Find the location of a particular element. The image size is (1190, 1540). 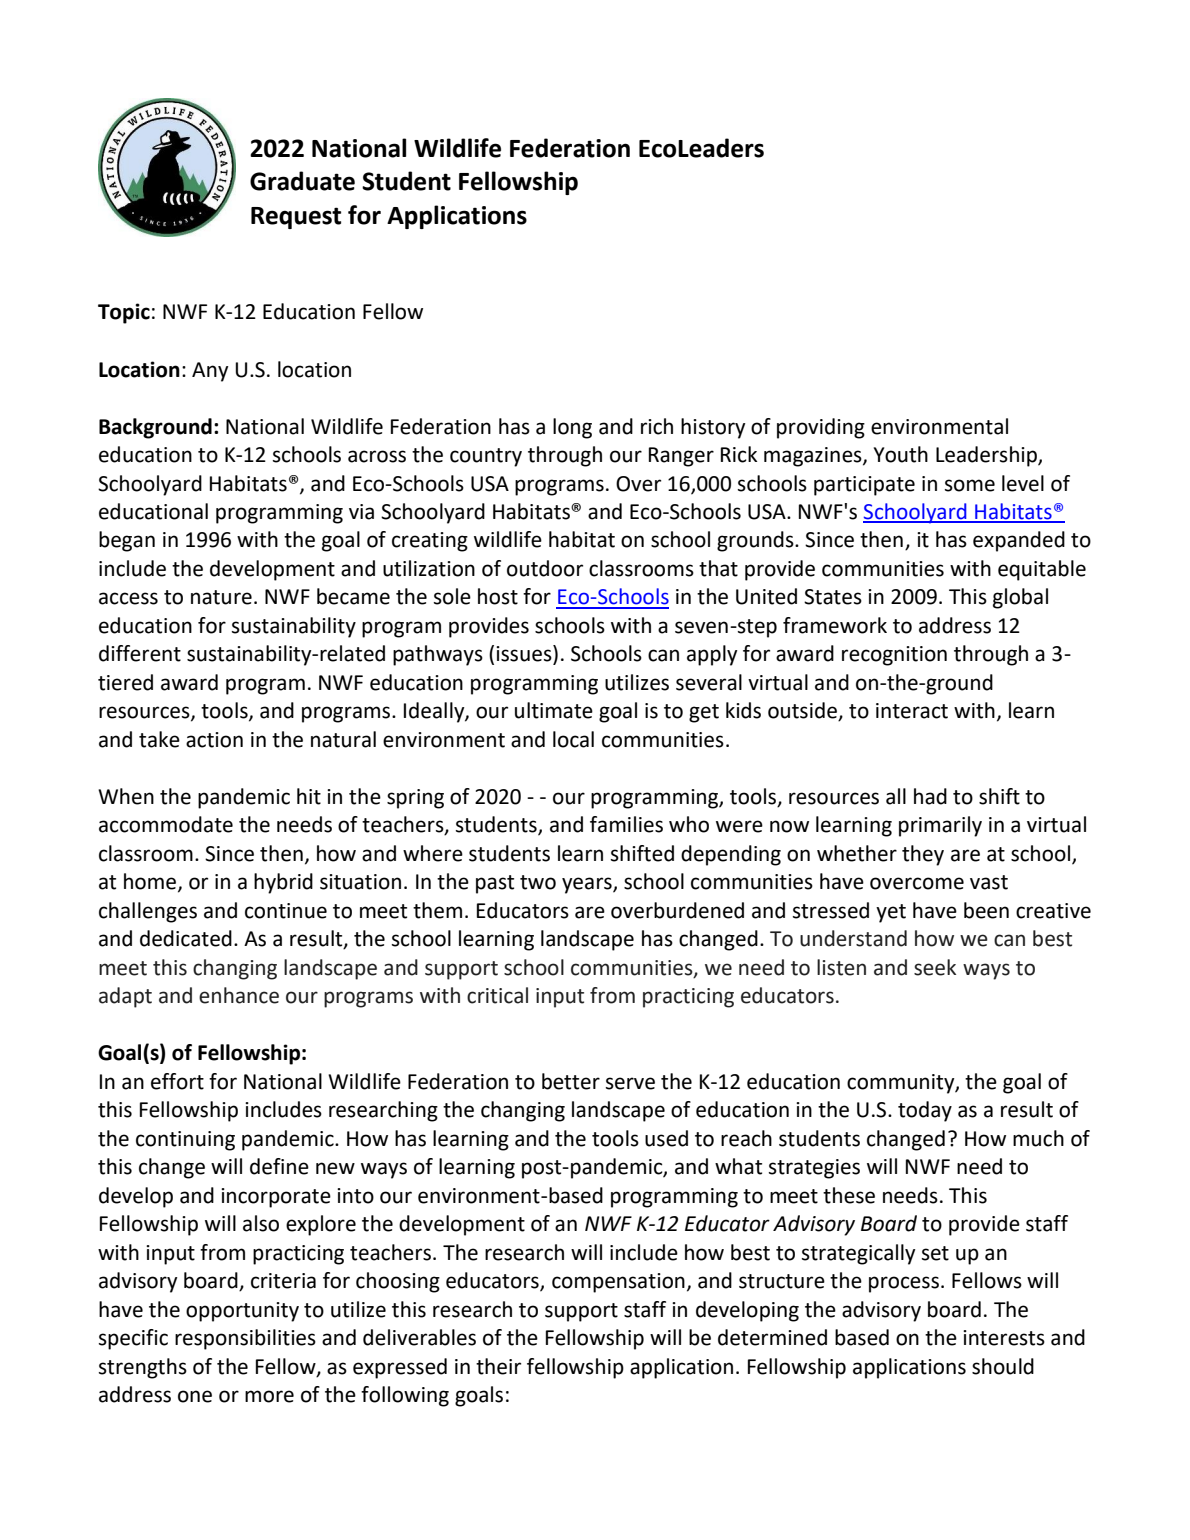

critical is located at coordinates (497, 995).
